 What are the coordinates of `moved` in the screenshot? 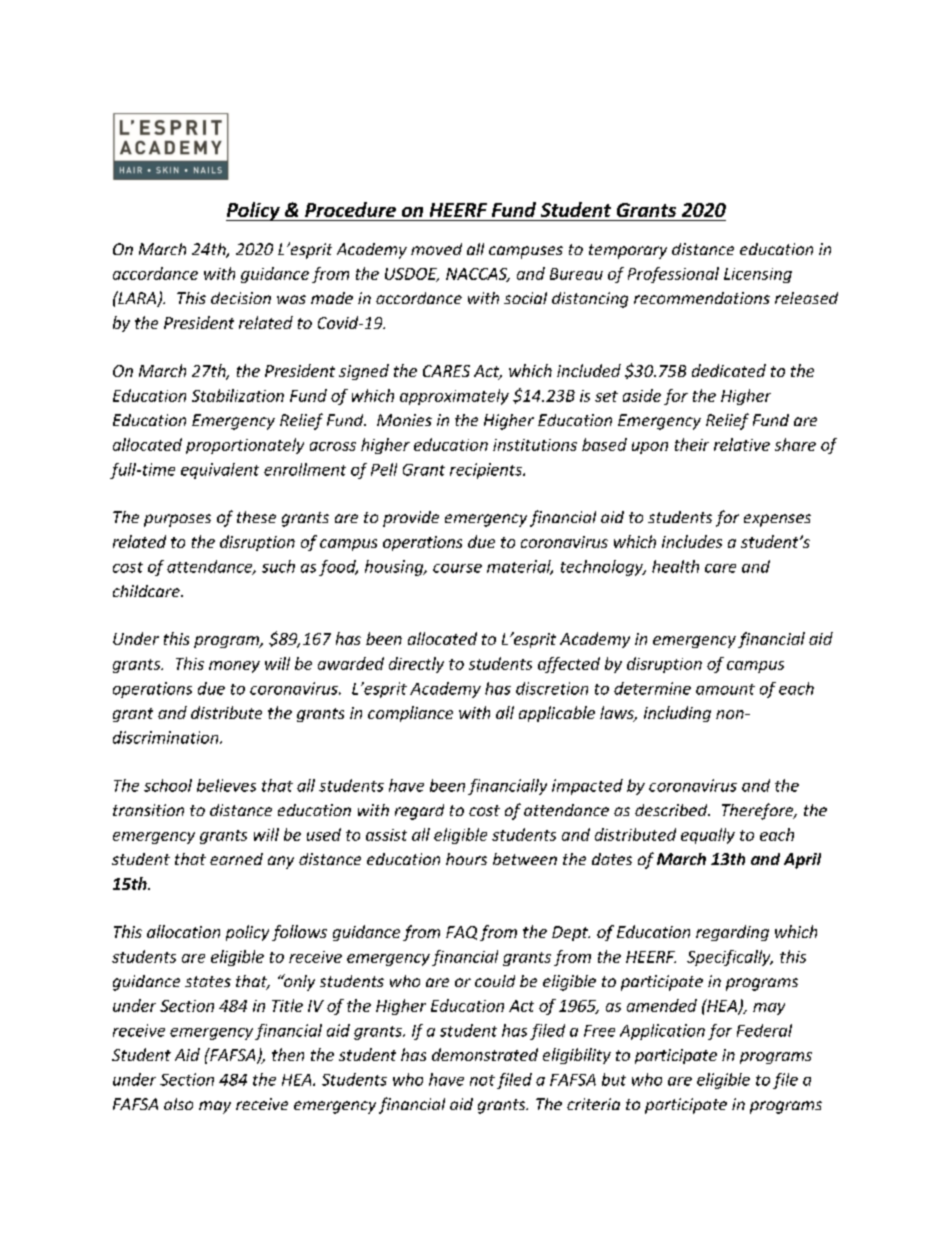 It's located at (436, 249).
